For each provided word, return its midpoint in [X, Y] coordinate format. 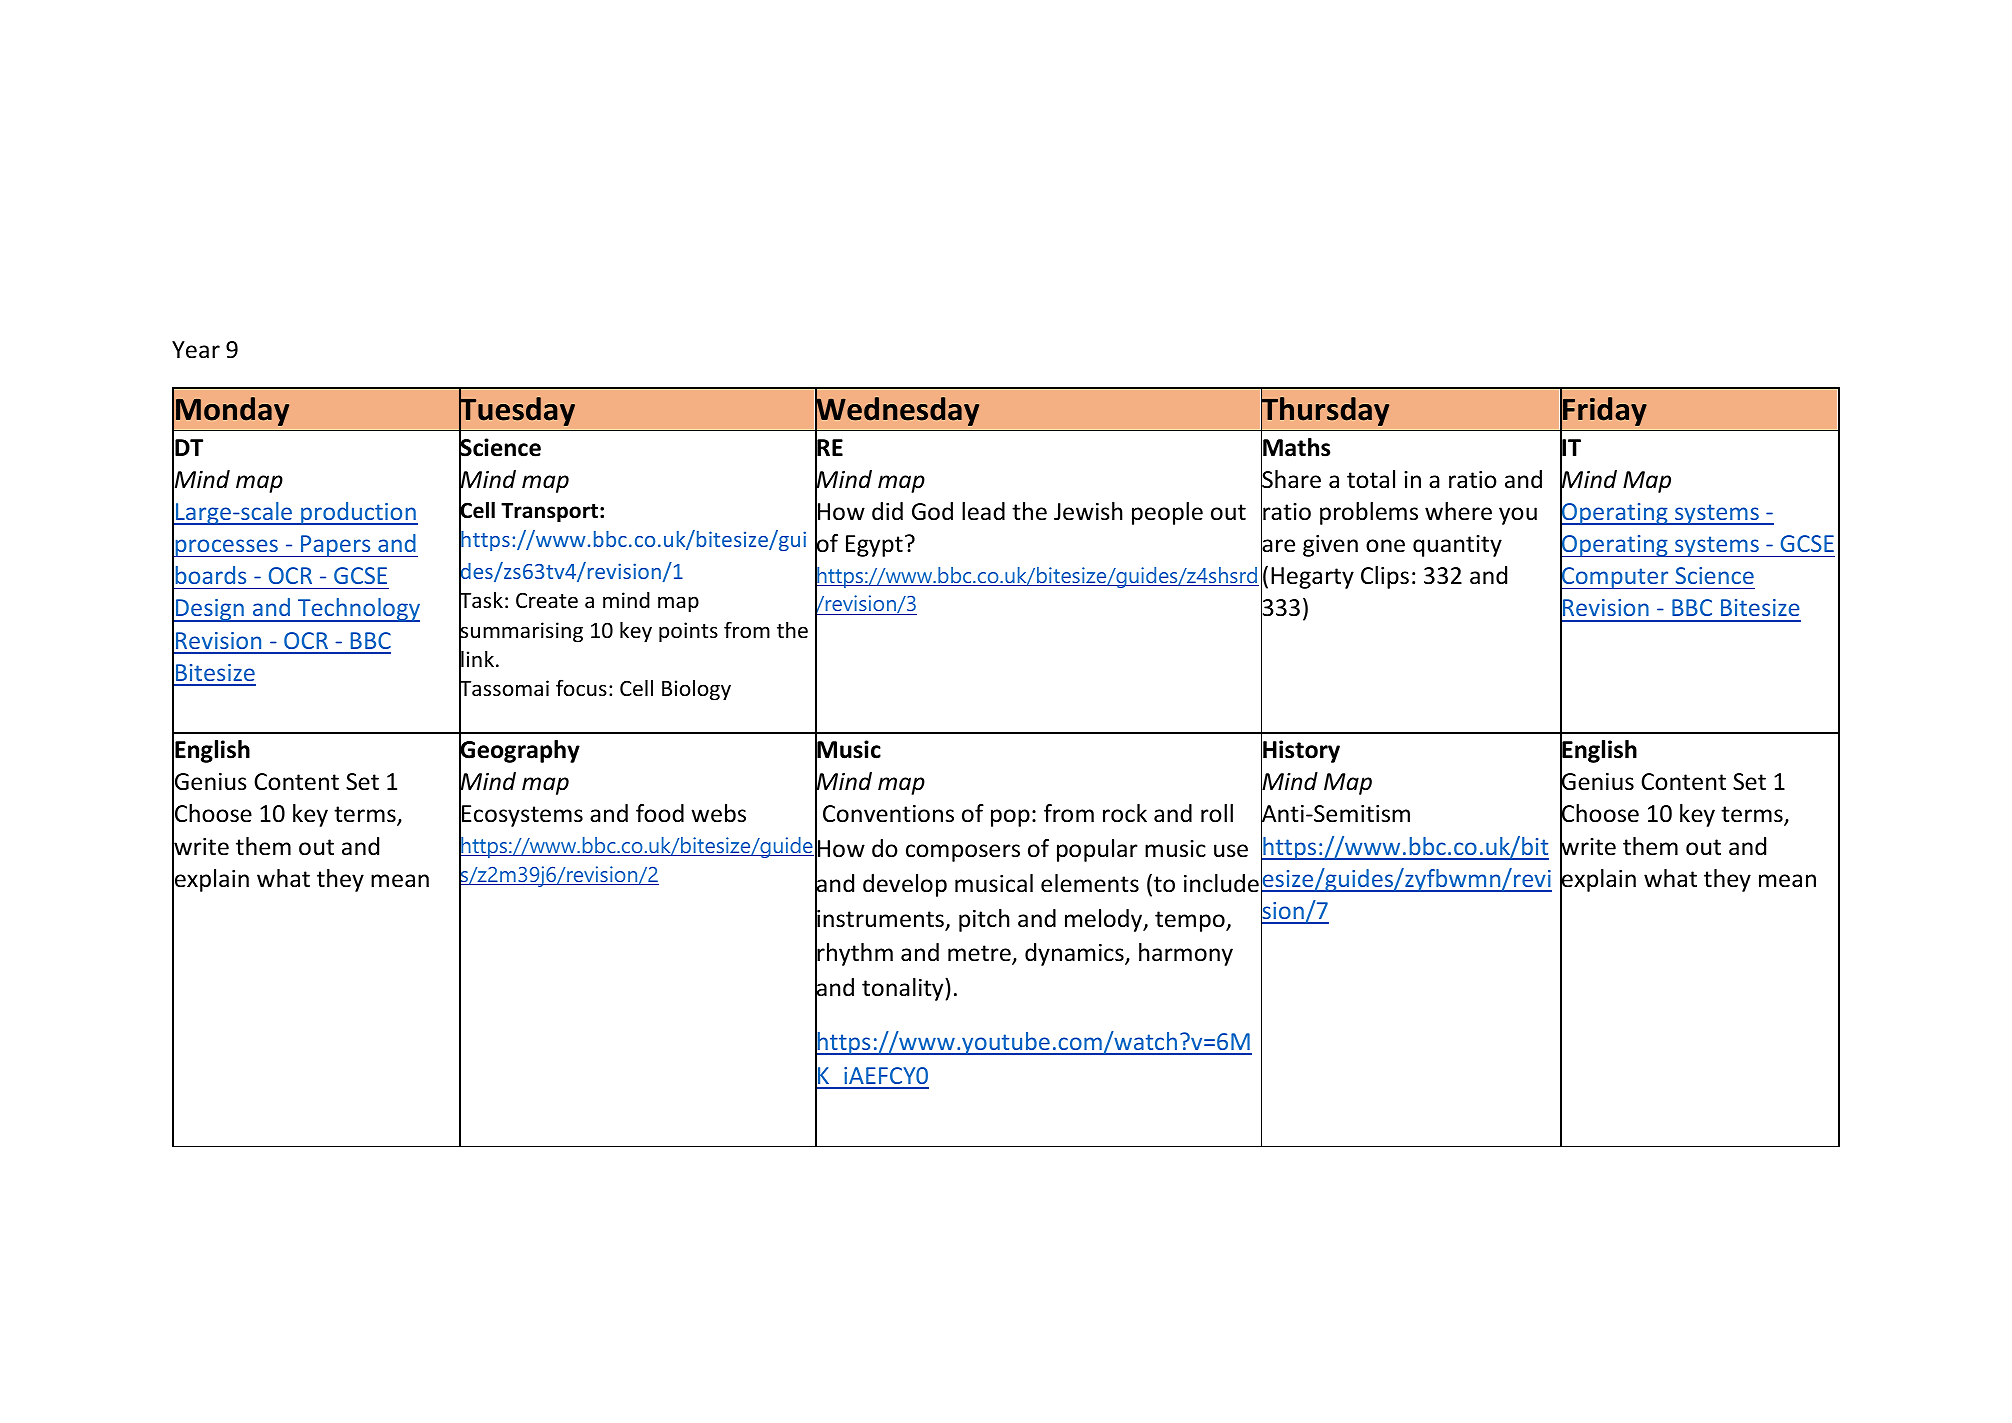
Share [1291, 479]
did [887, 511]
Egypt [874, 546]
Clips [1385, 577]
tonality [904, 989]
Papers [336, 546]
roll [1217, 813]
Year [196, 350]
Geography [519, 752]
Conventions [888, 814]
